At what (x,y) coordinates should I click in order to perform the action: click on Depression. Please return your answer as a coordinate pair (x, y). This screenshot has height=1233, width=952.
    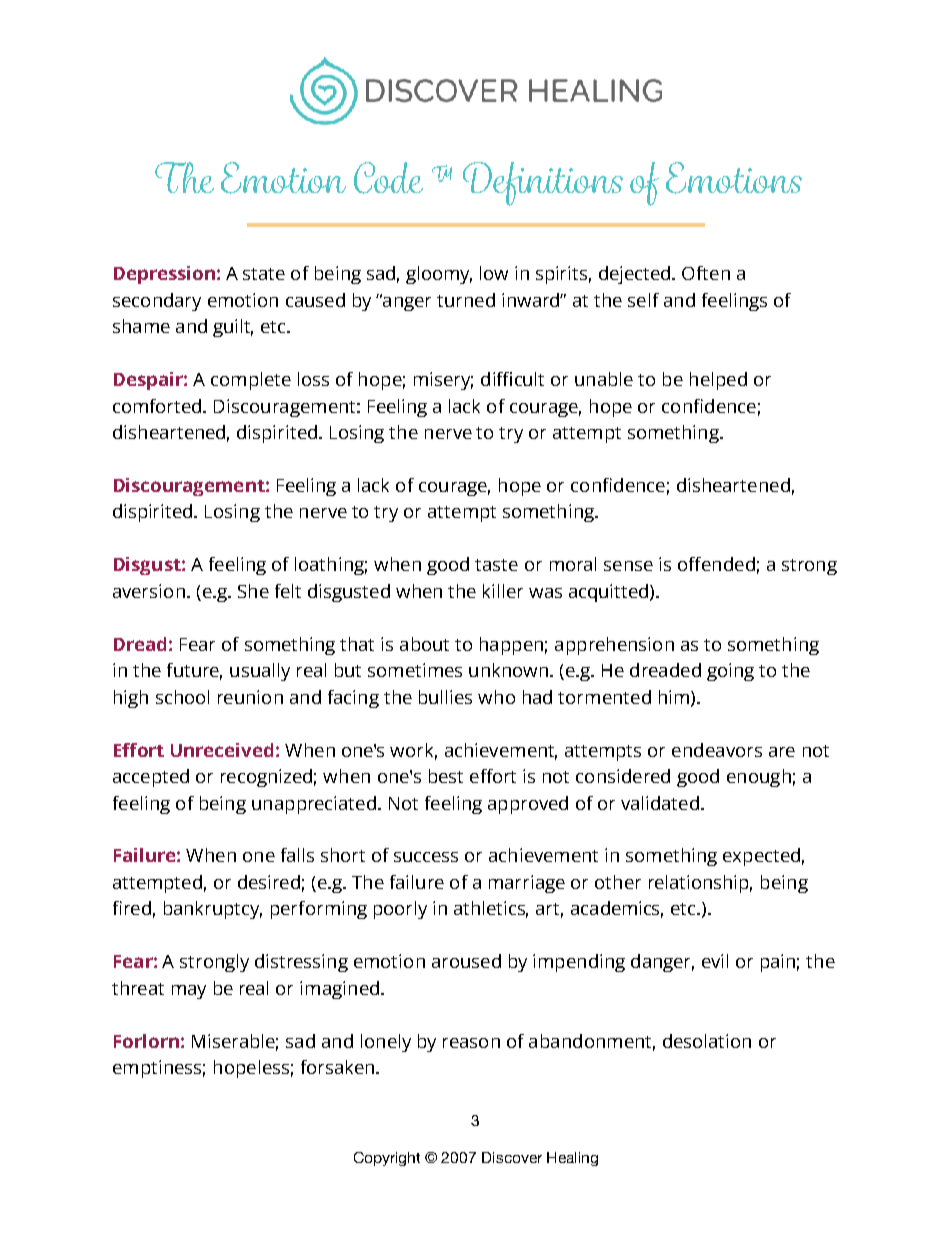
    Looking at the image, I should click on (164, 275).
